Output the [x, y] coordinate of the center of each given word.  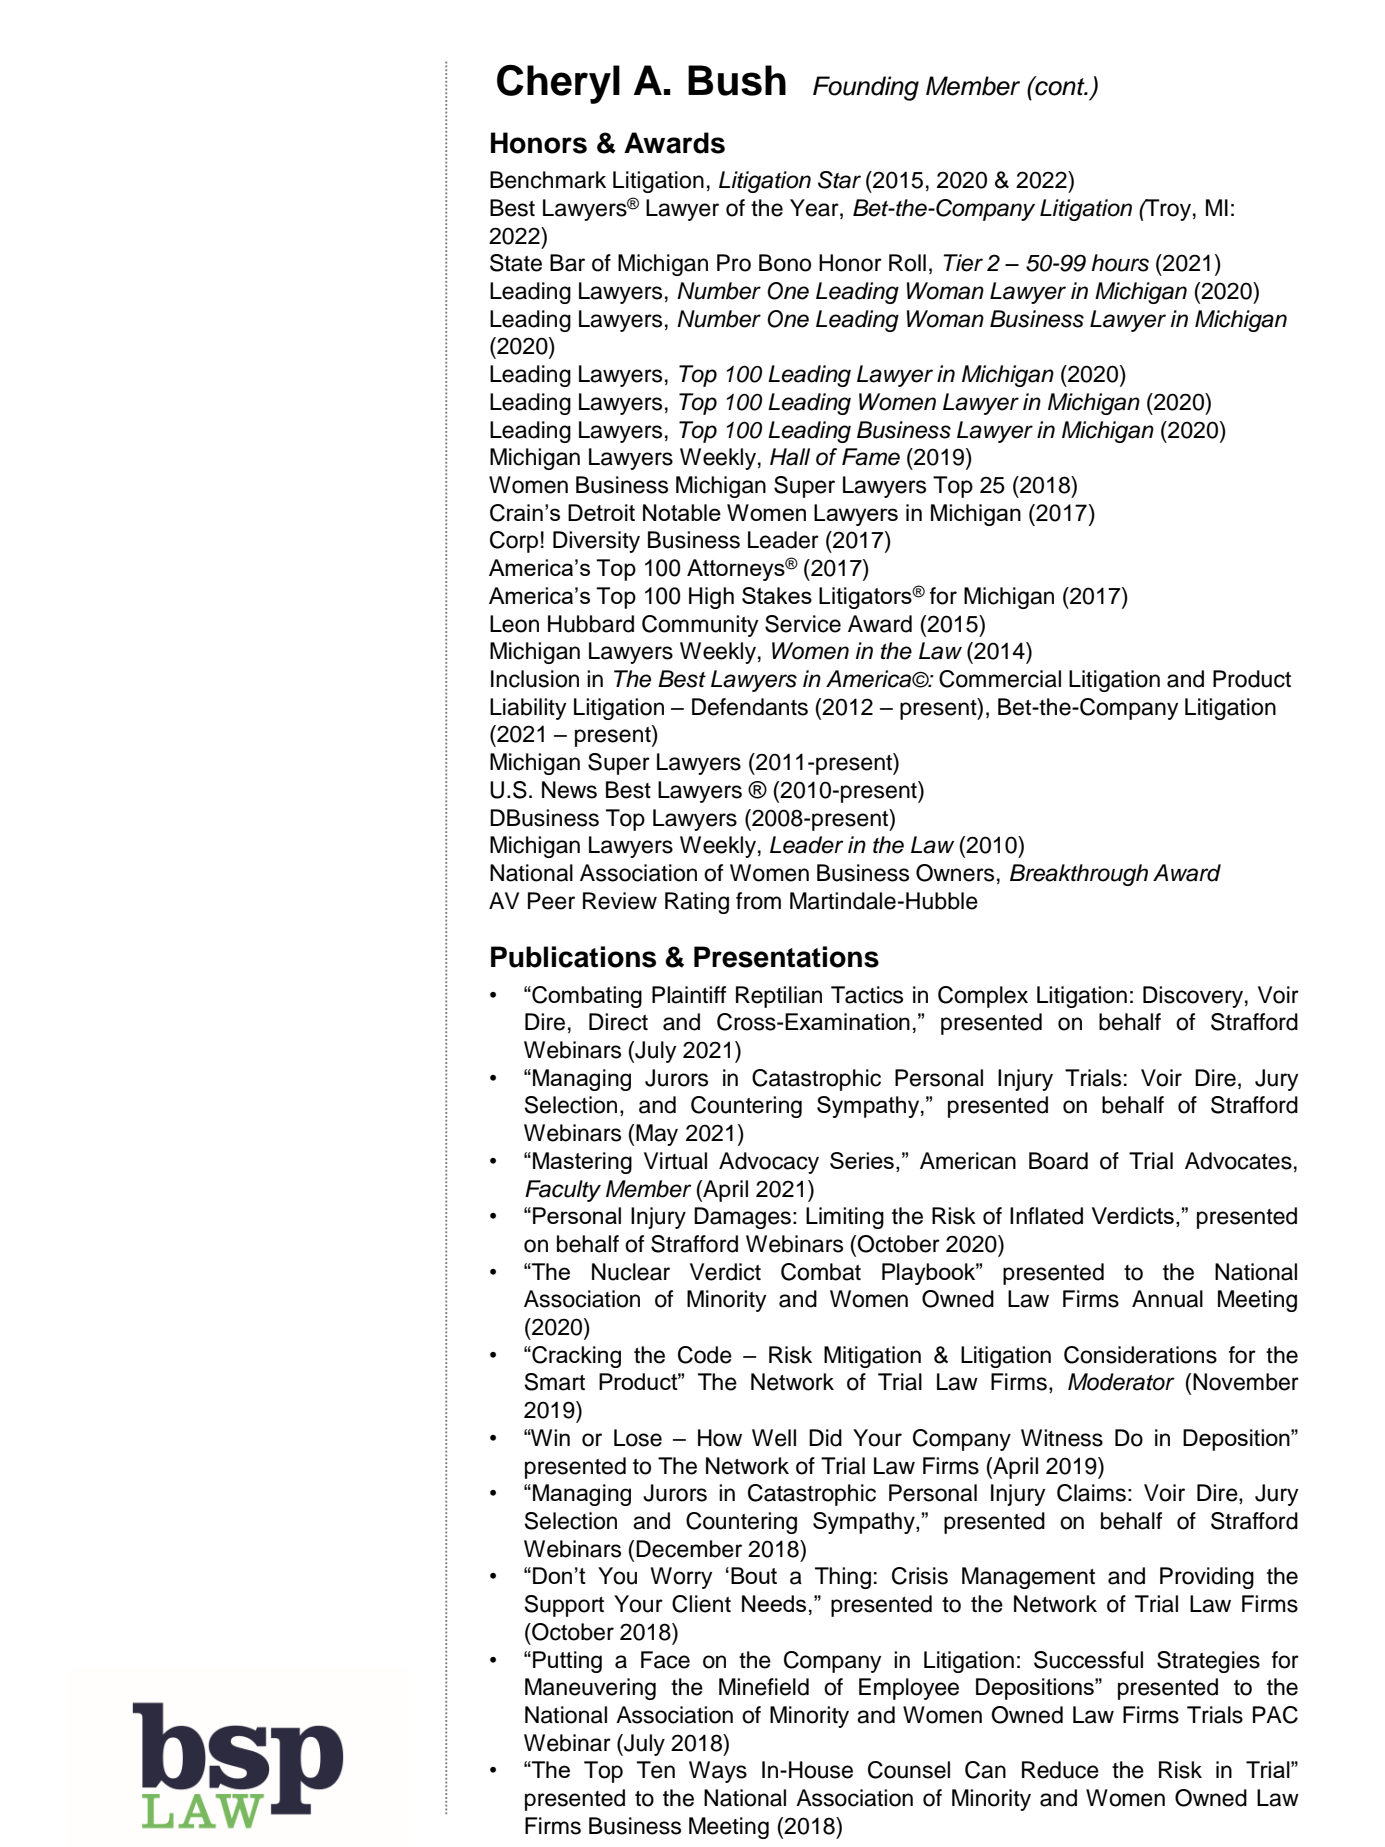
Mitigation [872, 1357]
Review [620, 901]
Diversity [596, 542]
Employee [909, 1689]
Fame [871, 457]
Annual [1167, 1299]
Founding [866, 88]
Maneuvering [590, 1689]
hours [1120, 263]
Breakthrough [1079, 875]
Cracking [575, 1357]
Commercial [1000, 679]
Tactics [867, 995]
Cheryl [558, 84]
